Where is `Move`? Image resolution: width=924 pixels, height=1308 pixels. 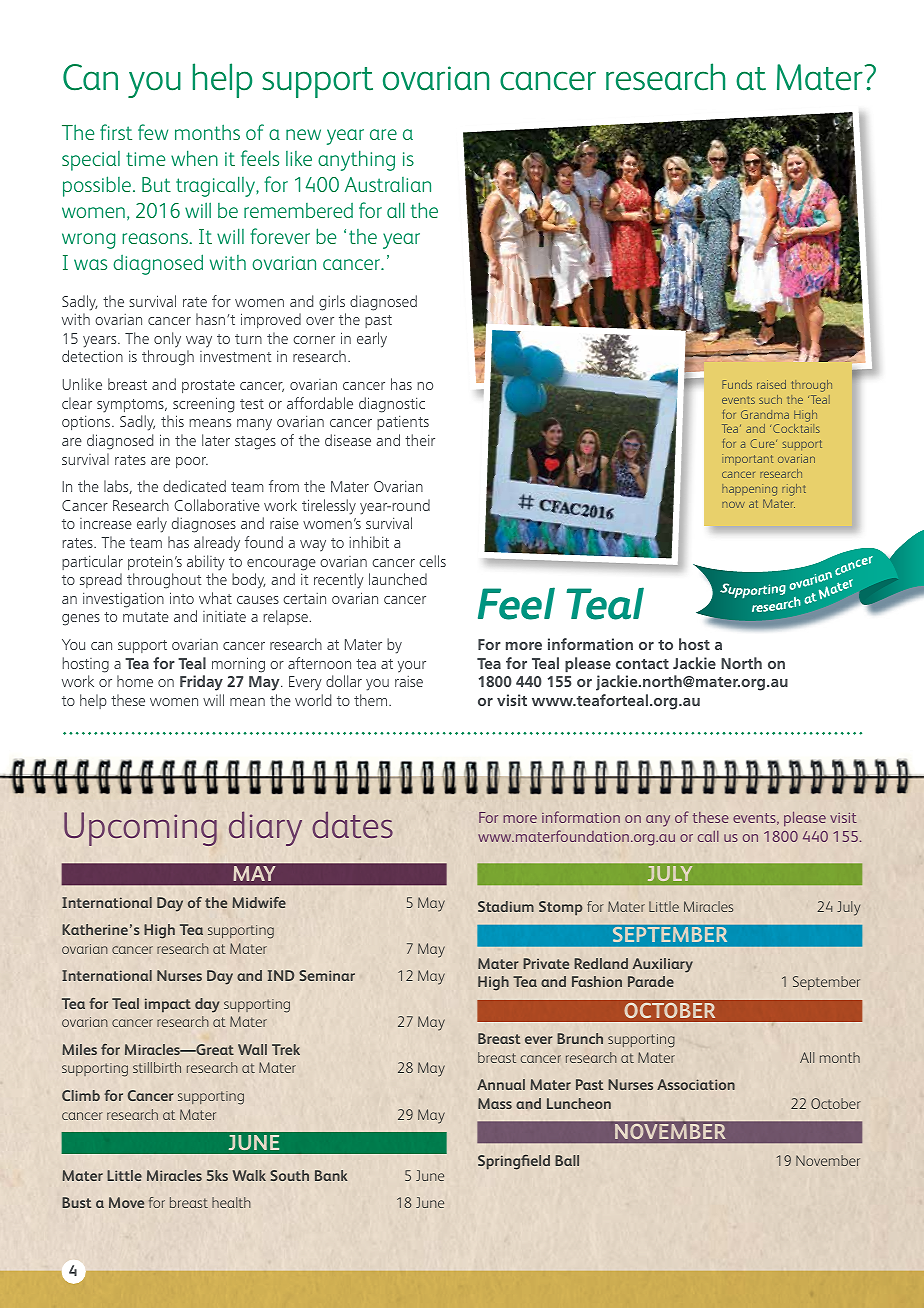
Move is located at coordinates (126, 1202).
